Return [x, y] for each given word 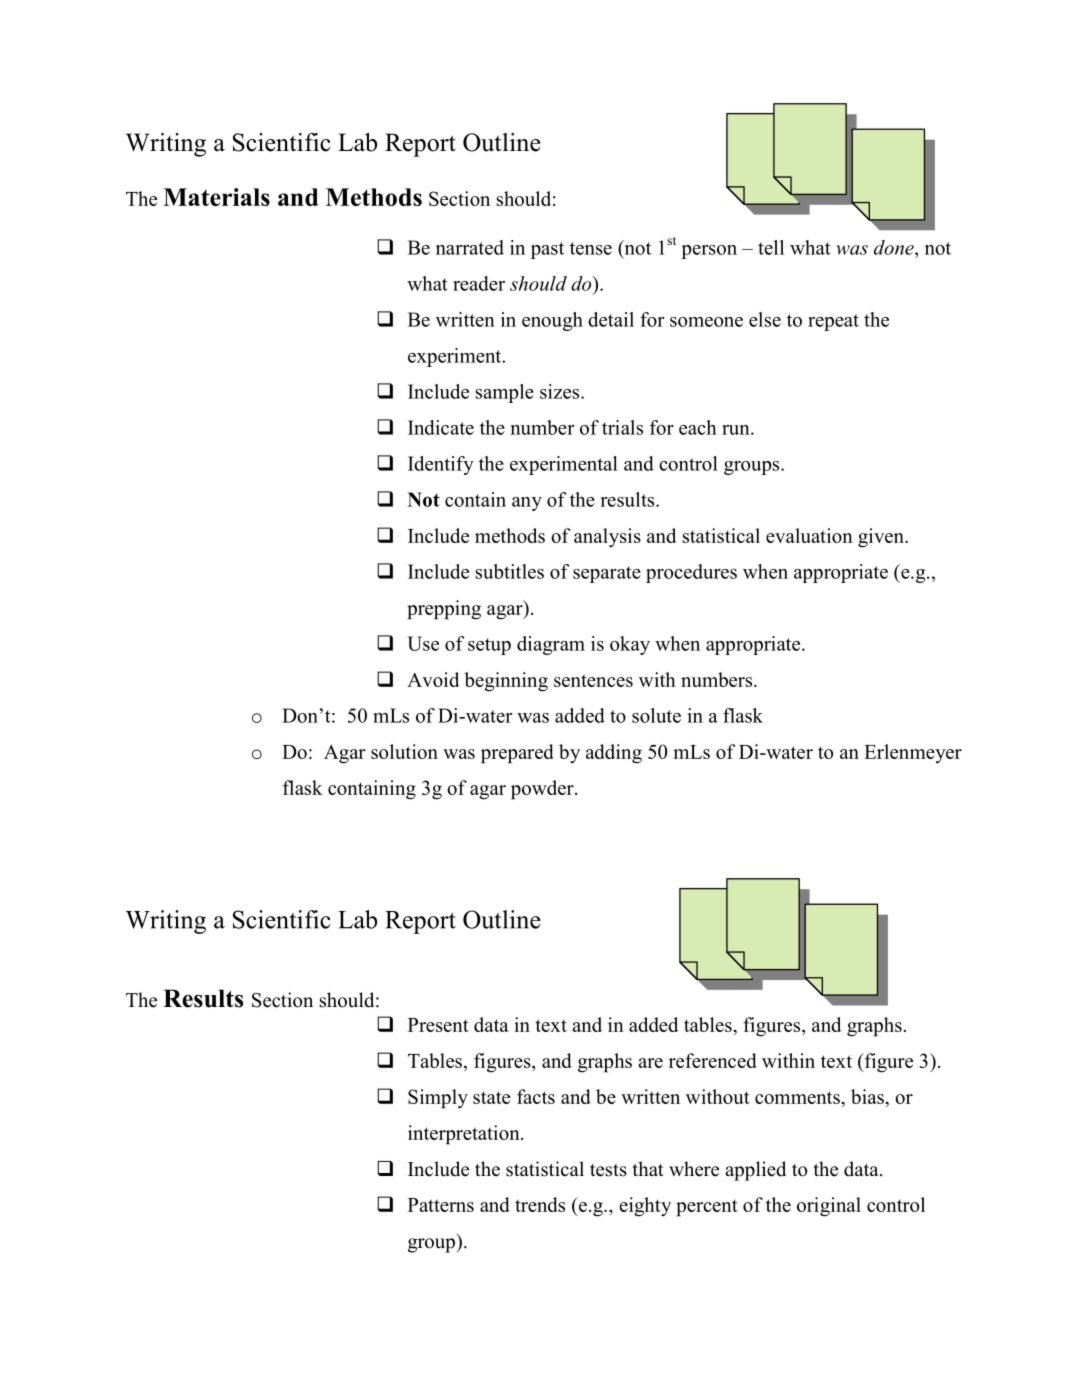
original [829, 1207]
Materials [216, 197]
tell [771, 247]
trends [540, 1204]
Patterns [441, 1205]
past [547, 250]
